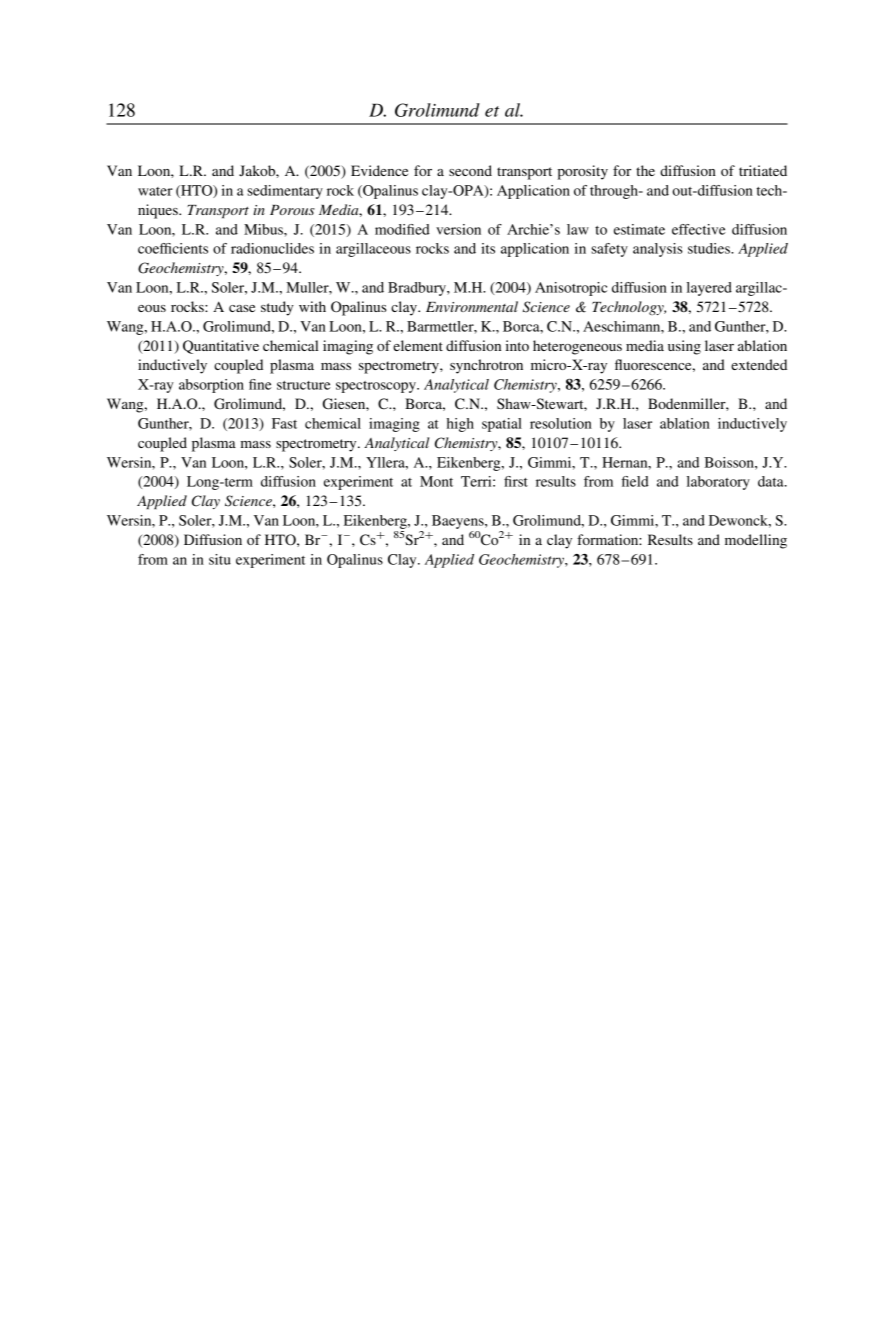 This page has height=1321, width=896. What do you see at coordinates (684, 347) in the page?
I see `using` at bounding box center [684, 347].
